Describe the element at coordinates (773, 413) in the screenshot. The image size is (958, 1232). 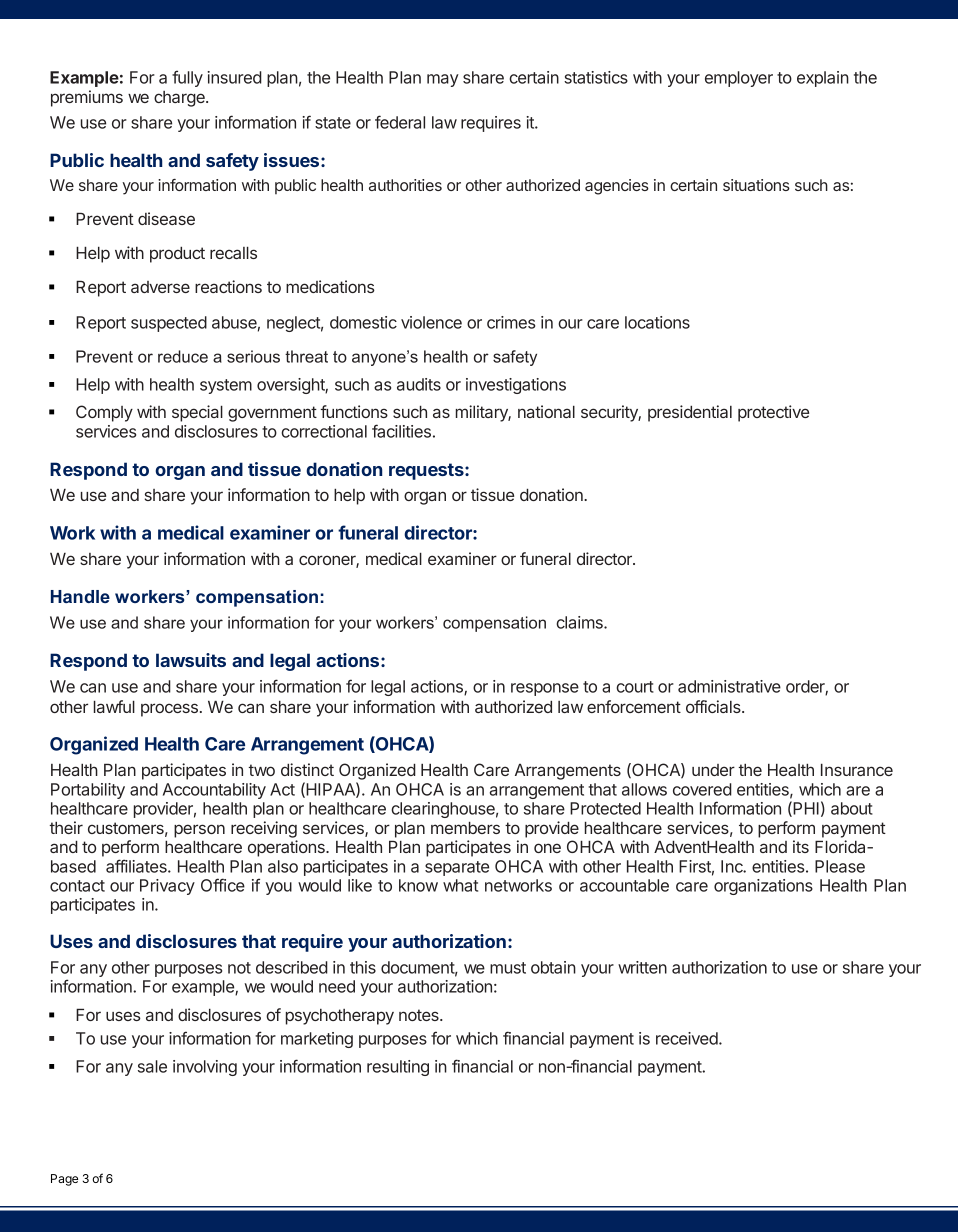
I see `protective` at that location.
